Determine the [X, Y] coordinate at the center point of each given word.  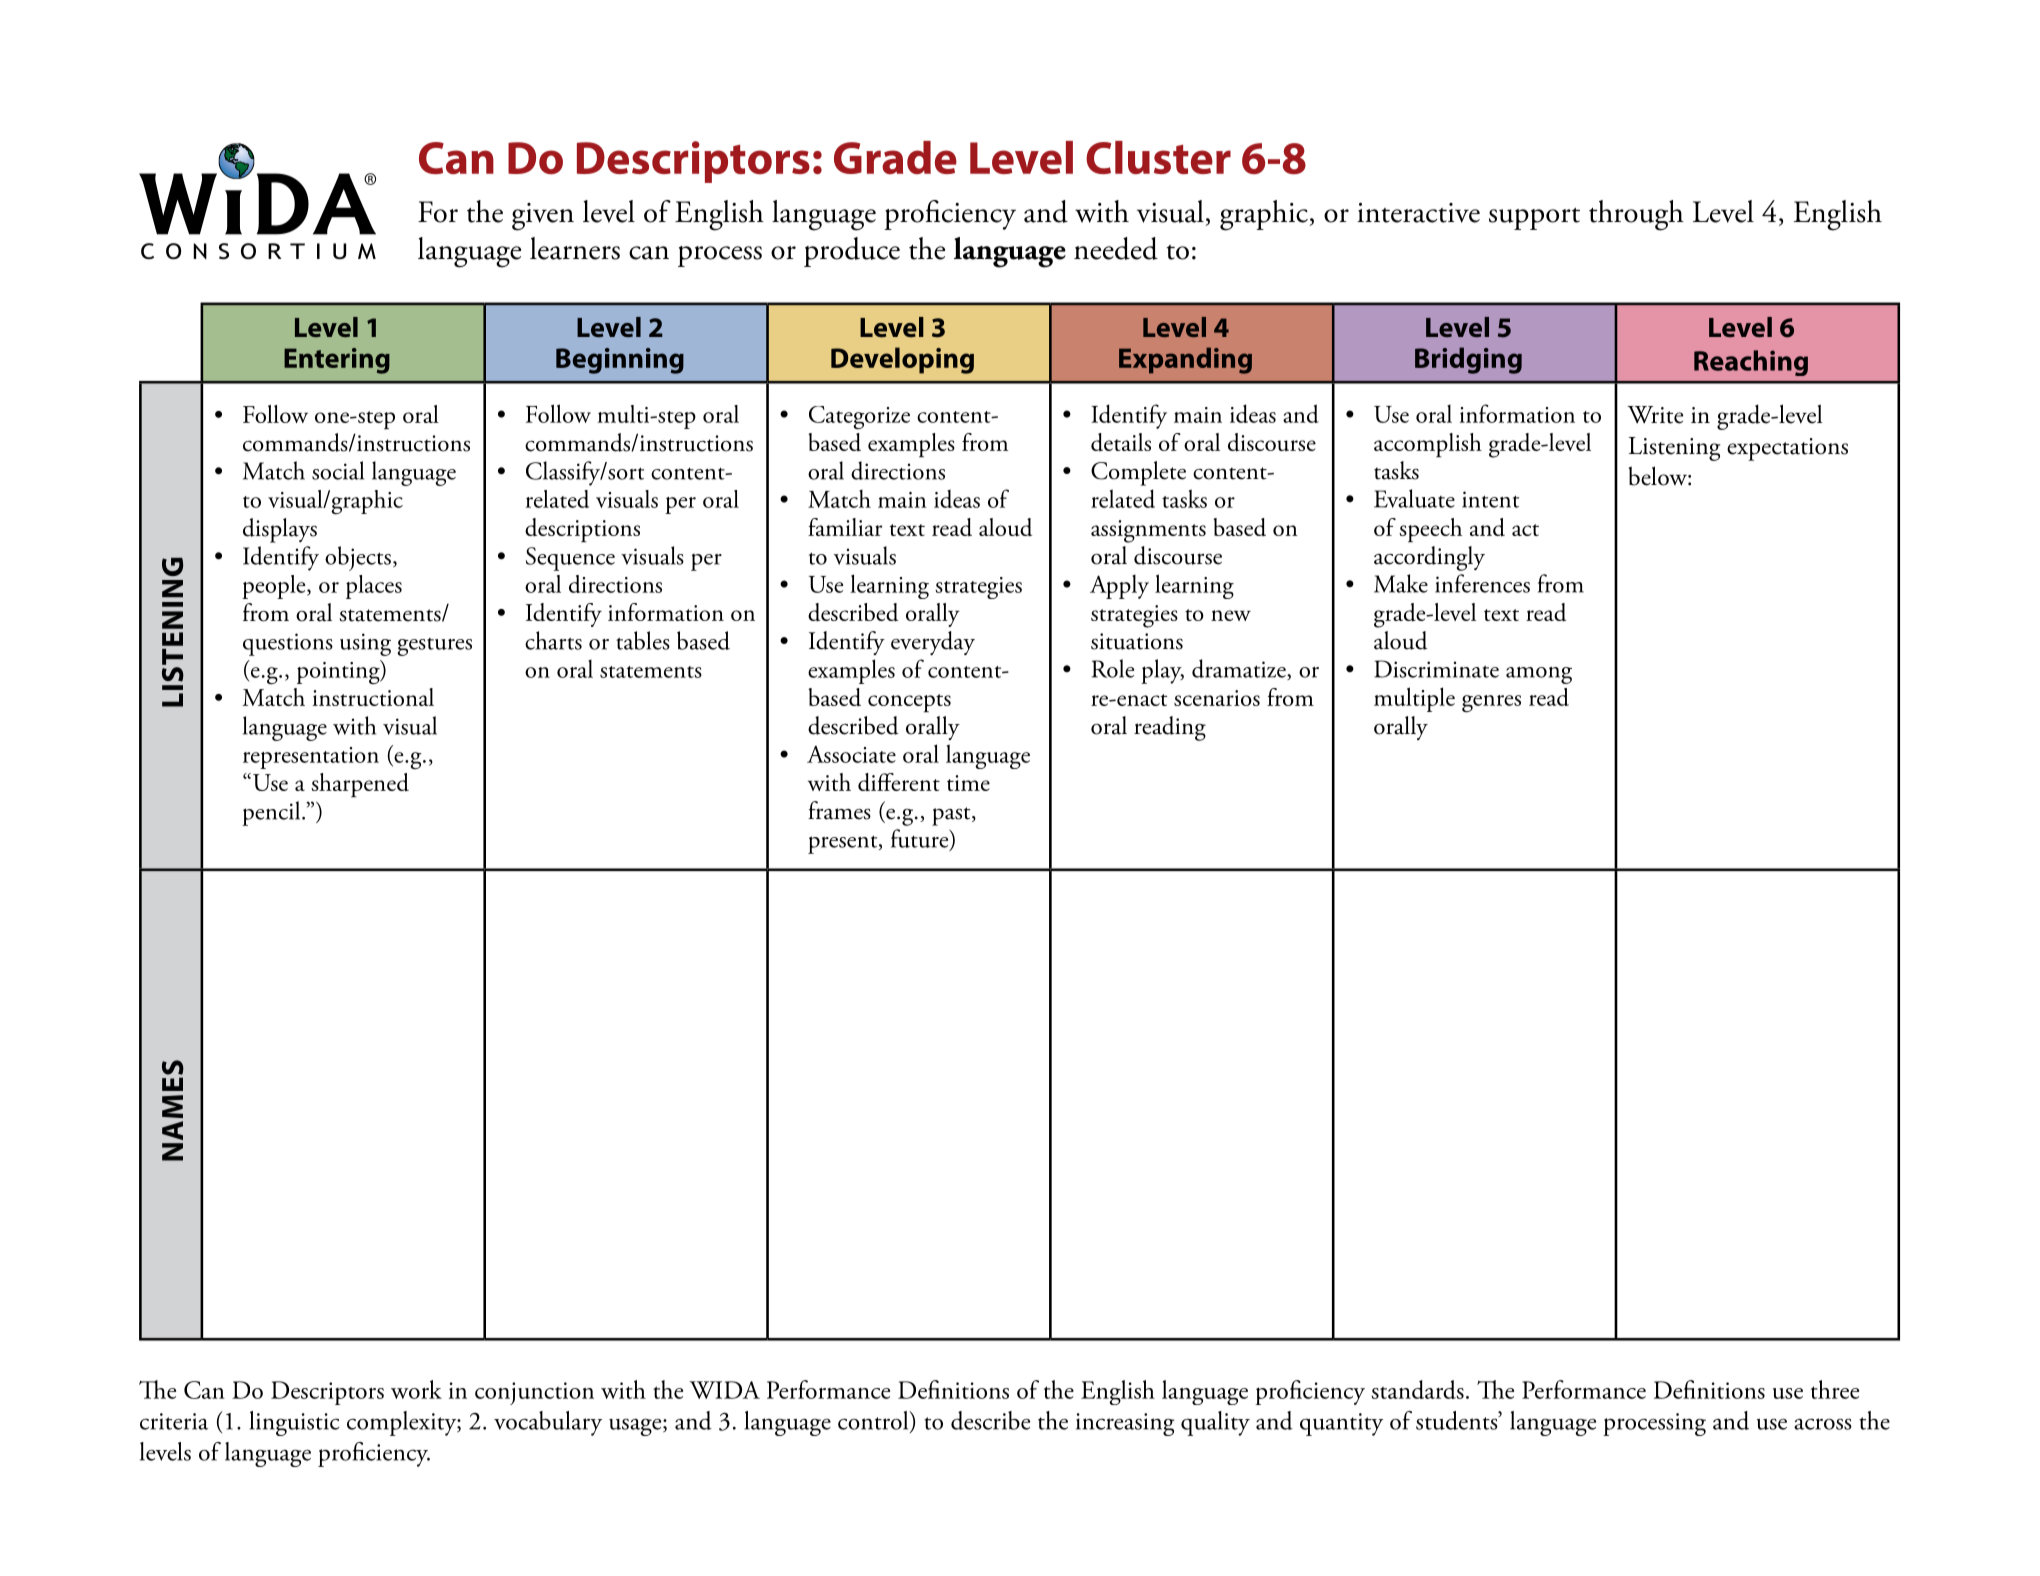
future [921, 839]
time [968, 783]
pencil [272, 813]
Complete [1138, 473]
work [416, 1389]
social [338, 470]
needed [1116, 248]
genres [1491, 704]
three [1835, 1389]
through [1636, 215]
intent [1490, 499]
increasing [1125, 1424]
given [543, 217]
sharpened [360, 785]
